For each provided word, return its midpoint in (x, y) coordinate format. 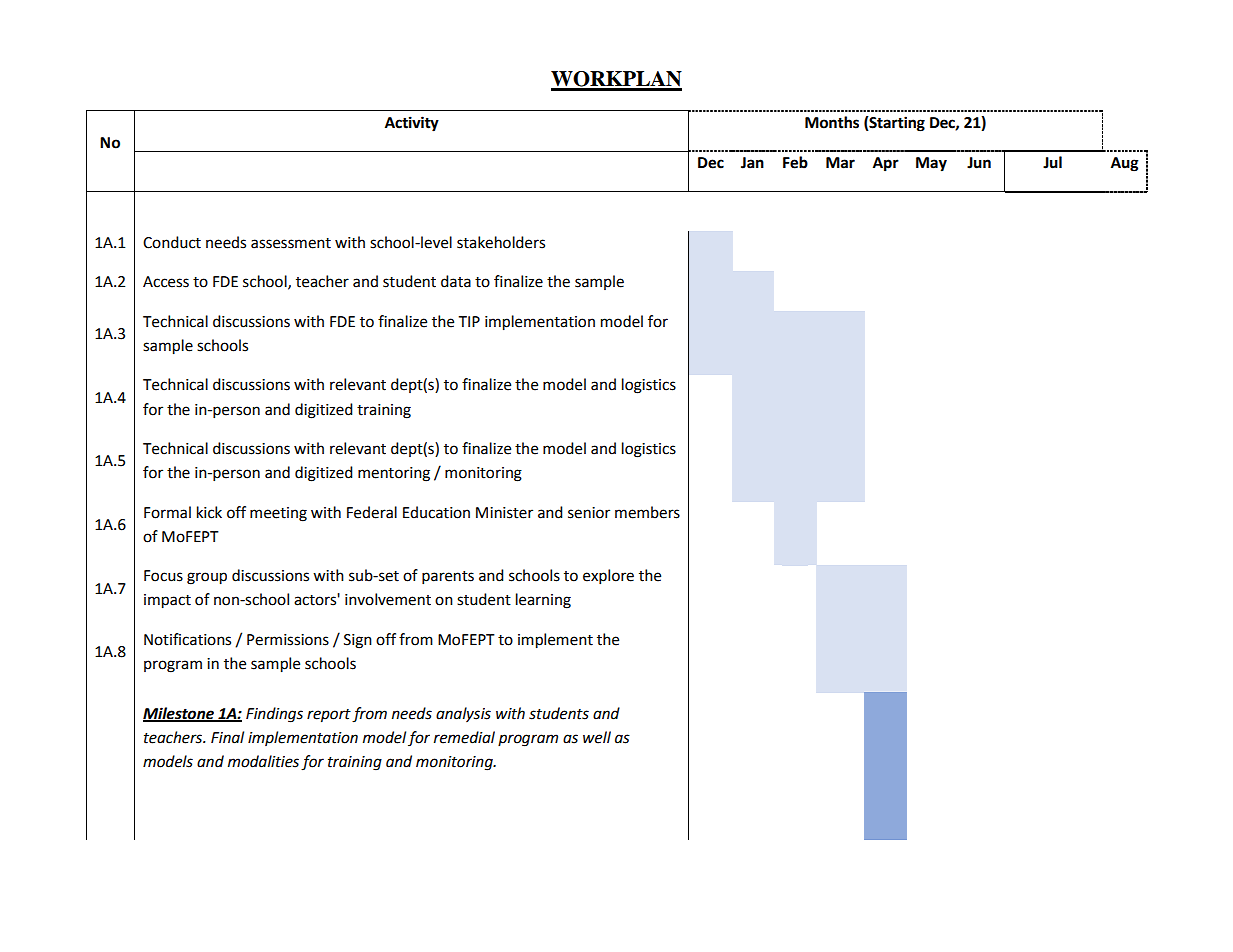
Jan (752, 163)
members (647, 512)
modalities (263, 761)
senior (589, 513)
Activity (412, 124)
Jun (979, 163)
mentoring (394, 474)
